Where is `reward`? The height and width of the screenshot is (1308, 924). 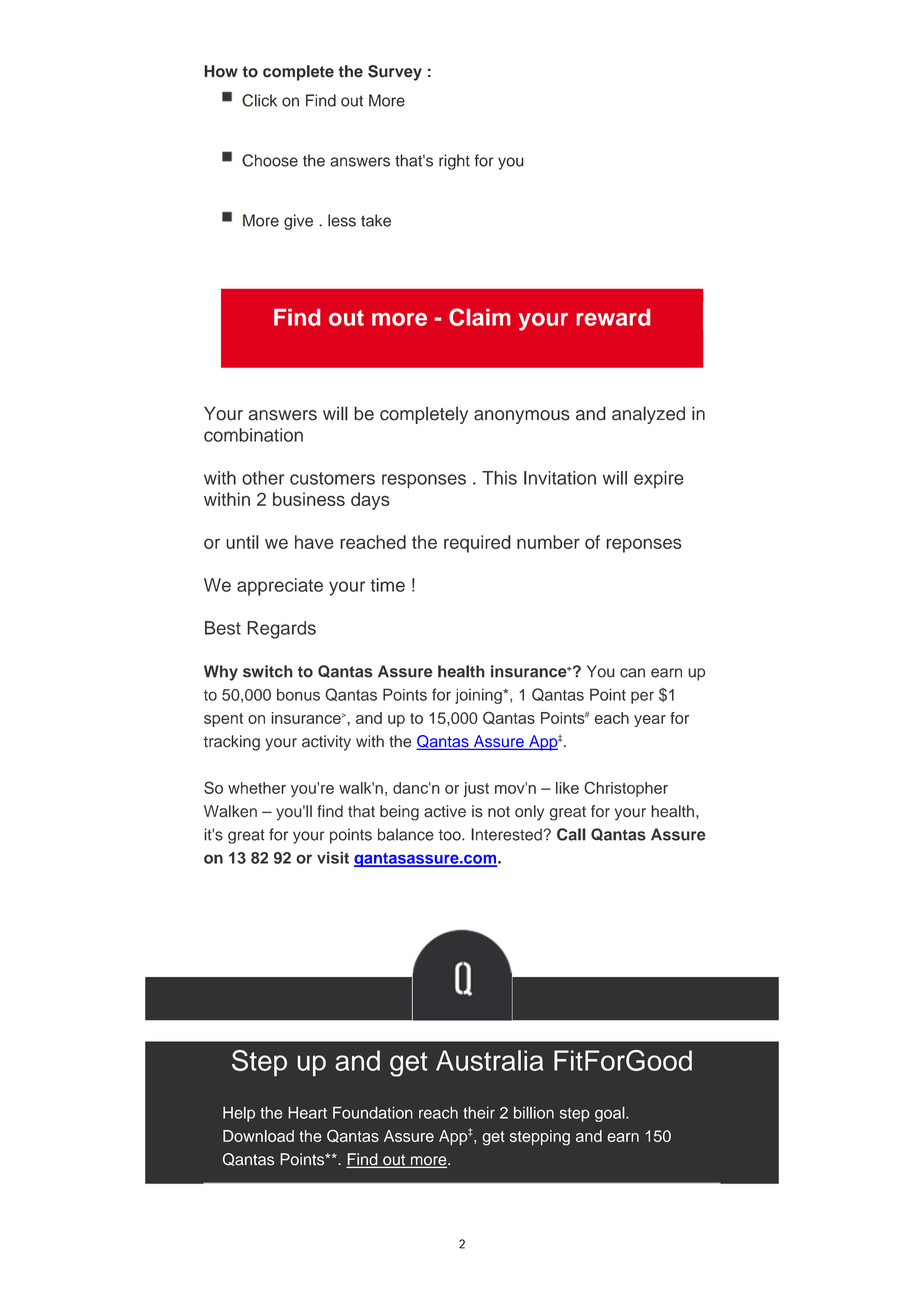 reward is located at coordinates (613, 317).
